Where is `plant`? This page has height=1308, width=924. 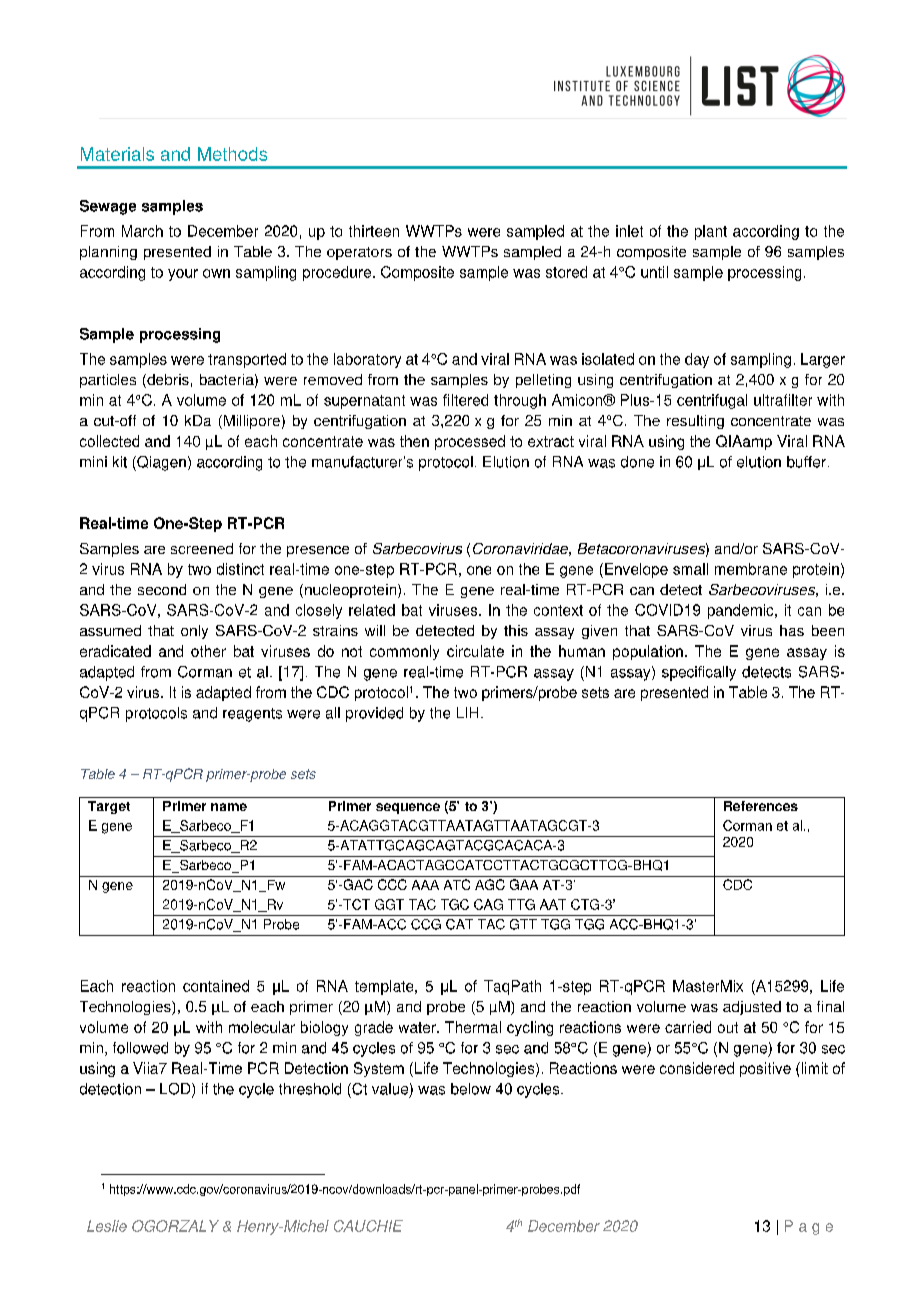 plant is located at coordinates (711, 232).
